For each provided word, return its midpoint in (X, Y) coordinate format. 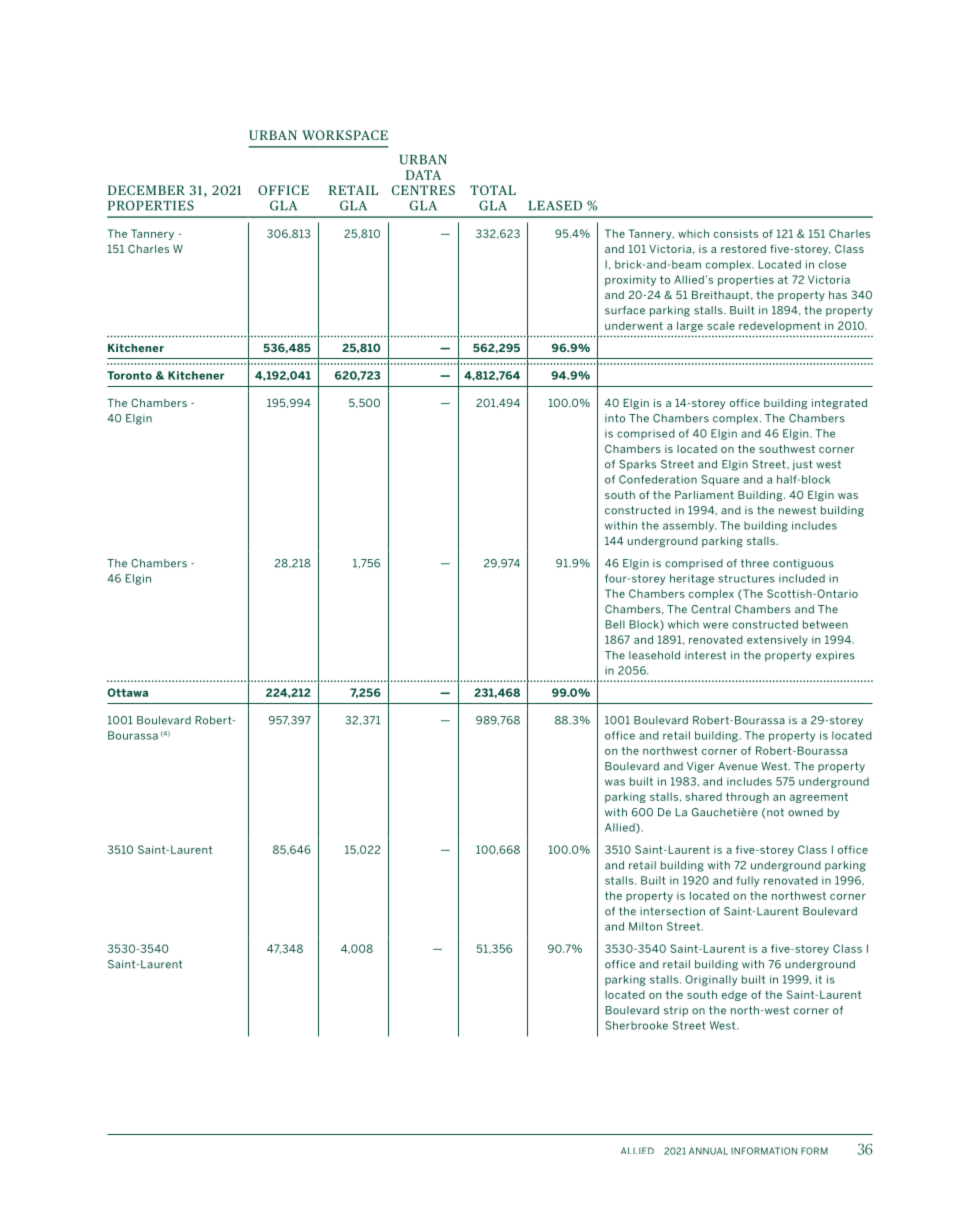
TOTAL (493, 190)
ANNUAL (708, 1151)
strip (676, 1011)
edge (734, 995)
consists (736, 233)
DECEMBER (146, 190)
